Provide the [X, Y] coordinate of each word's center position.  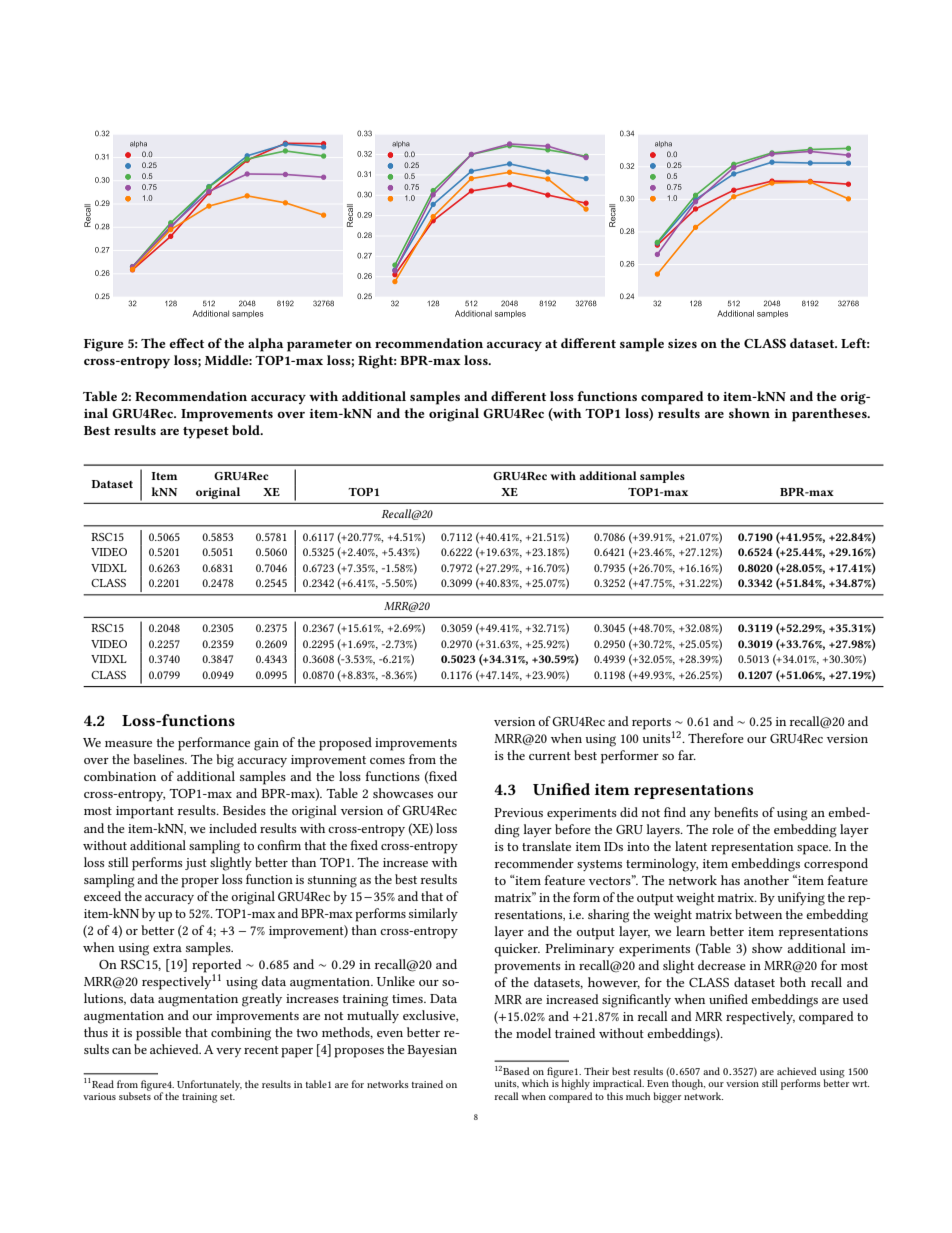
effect [186, 343]
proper [200, 883]
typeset [206, 433]
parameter [319, 346]
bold [247, 430]
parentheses [830, 415]
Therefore [716, 738]
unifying [801, 899]
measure [128, 744]
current [550, 756]
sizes [682, 343]
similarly [433, 914]
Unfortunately [209, 1085]
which [535, 1083]
